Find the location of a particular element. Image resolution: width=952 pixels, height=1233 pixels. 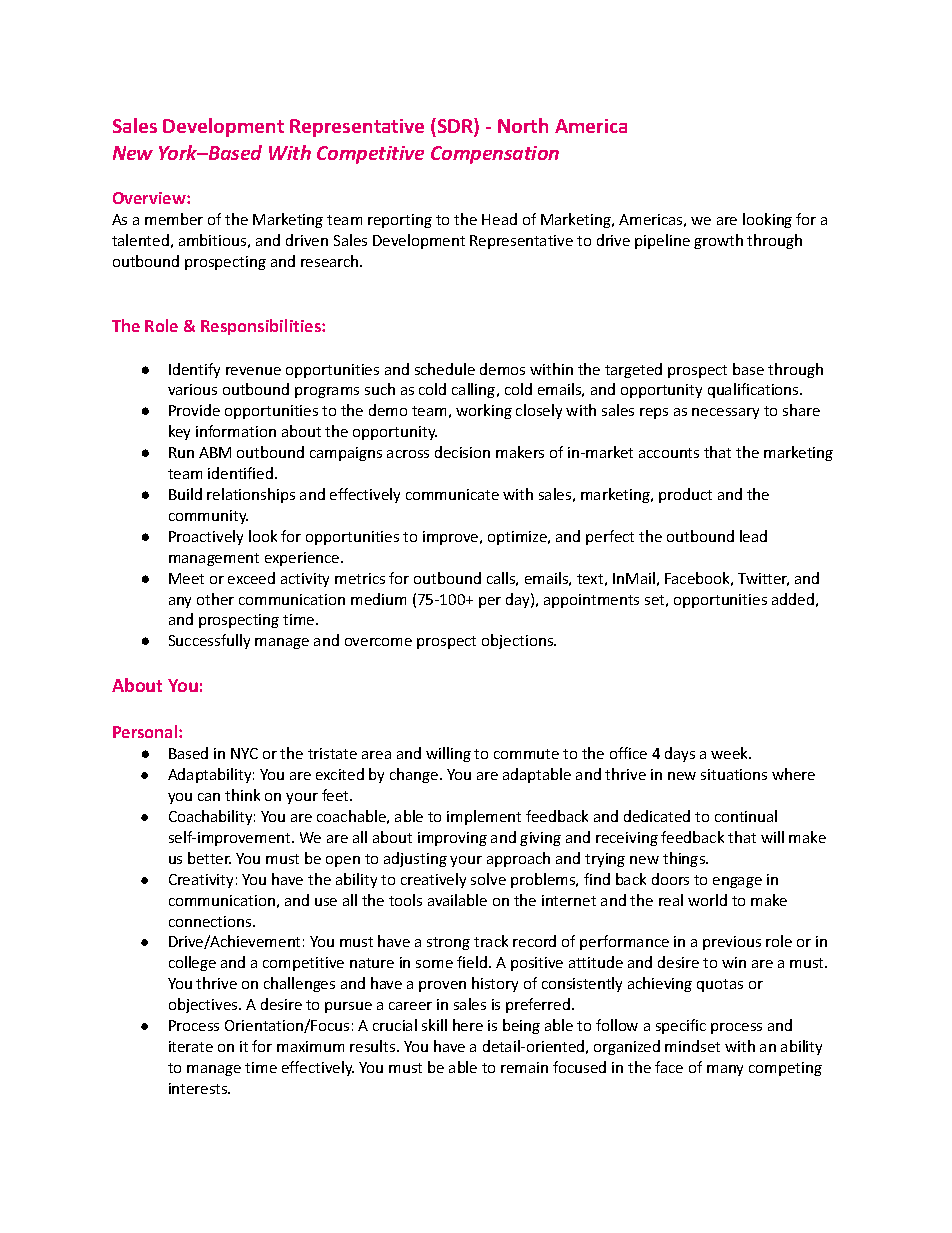

improving is located at coordinates (452, 839).
